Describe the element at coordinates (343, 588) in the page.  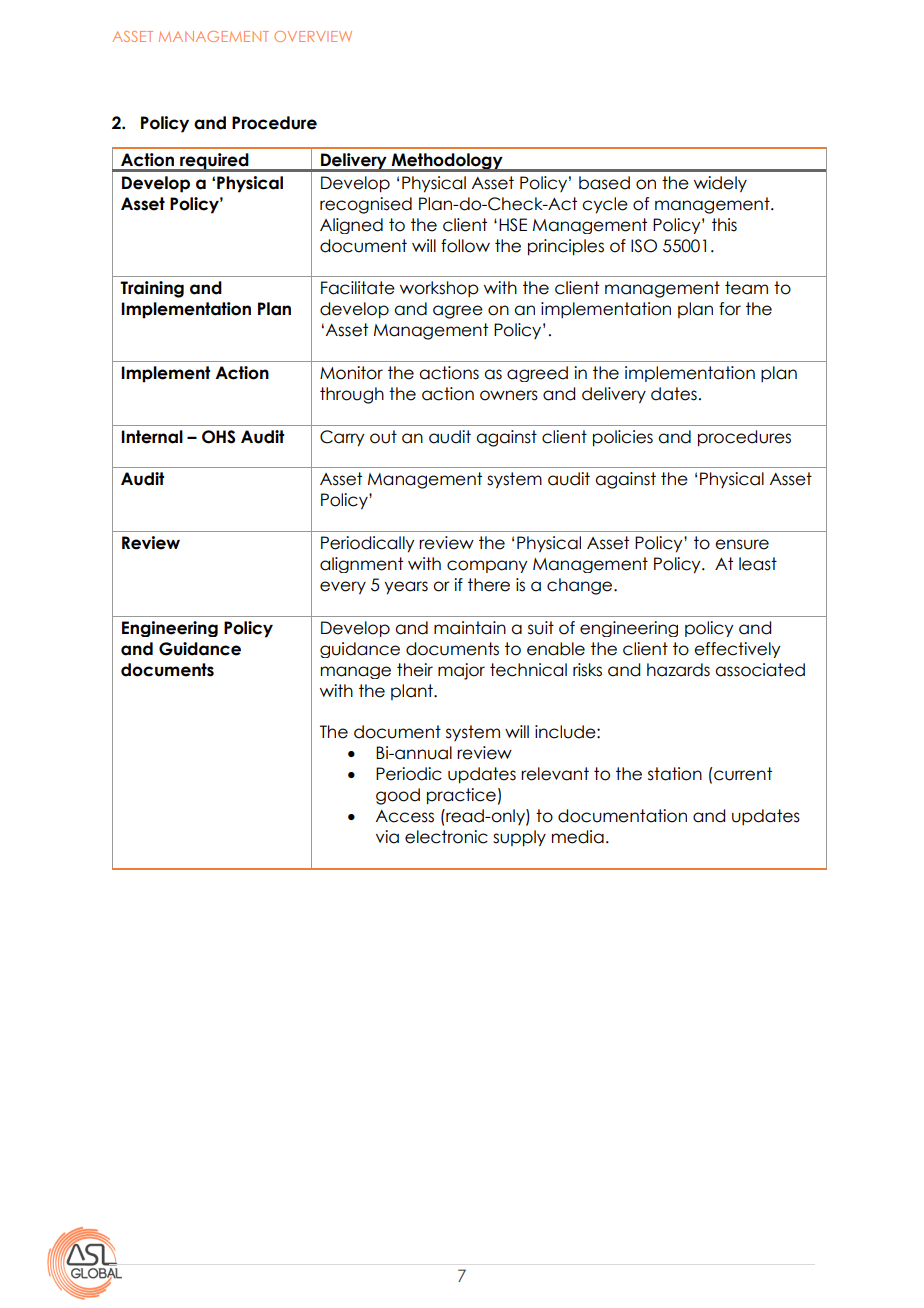
I see `every` at that location.
